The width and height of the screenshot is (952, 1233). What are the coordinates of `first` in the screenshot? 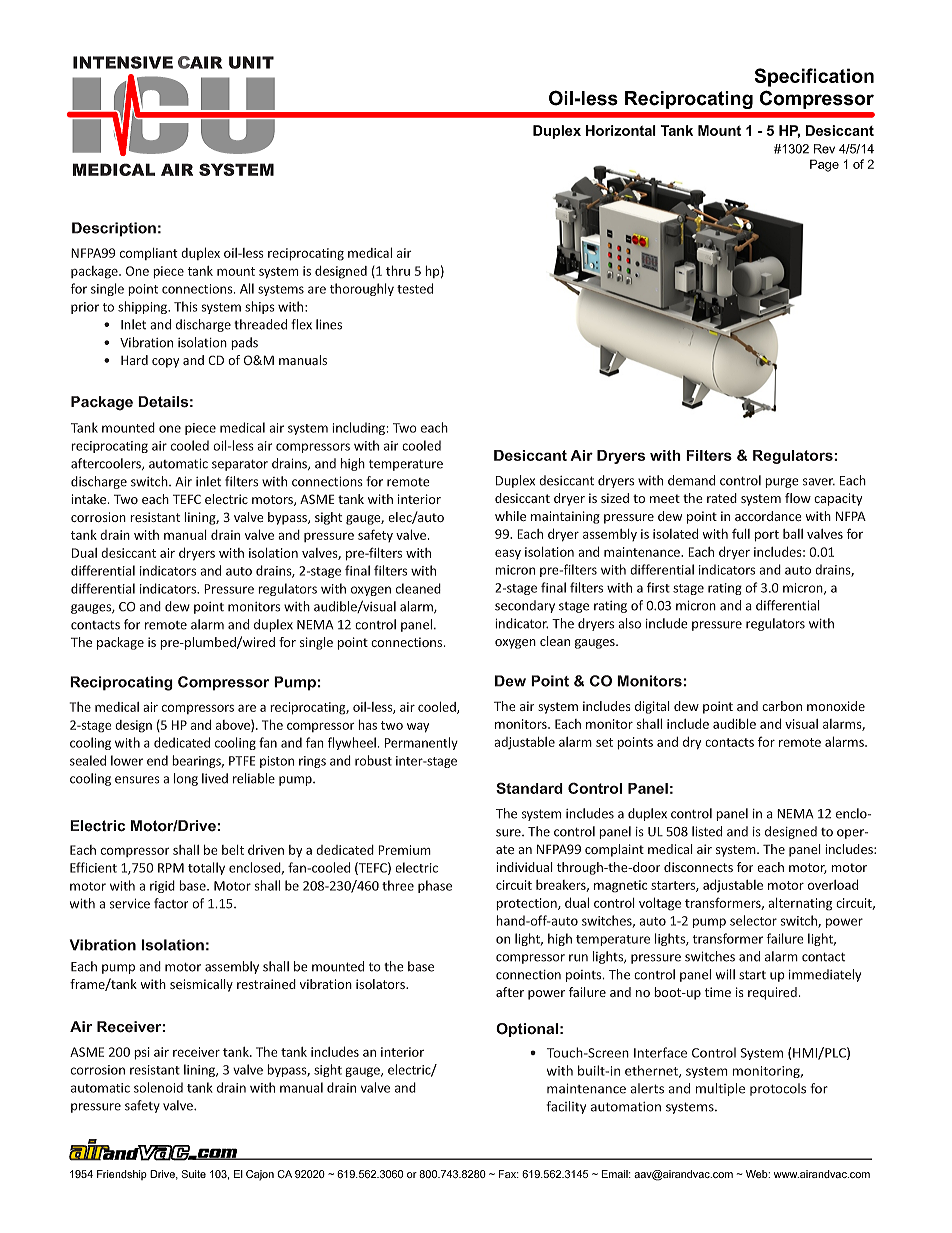 It's located at (658, 587).
